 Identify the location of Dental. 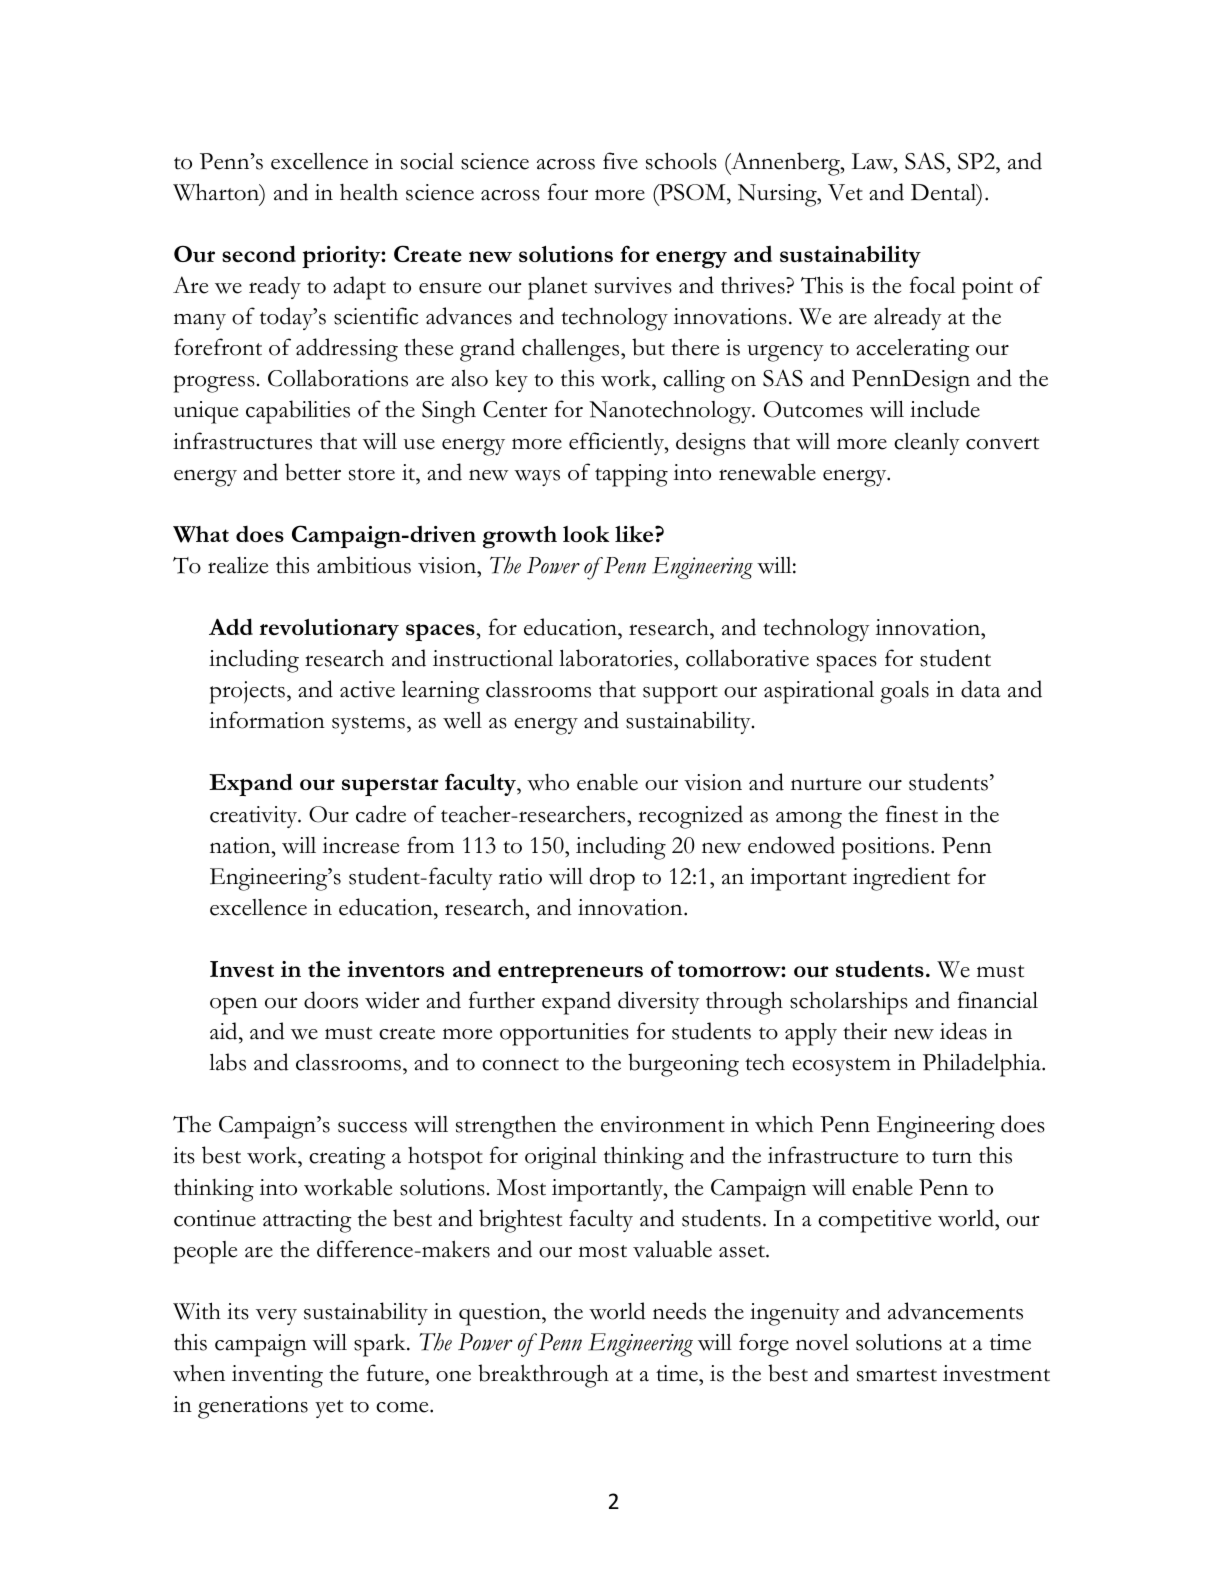
(945, 193).
